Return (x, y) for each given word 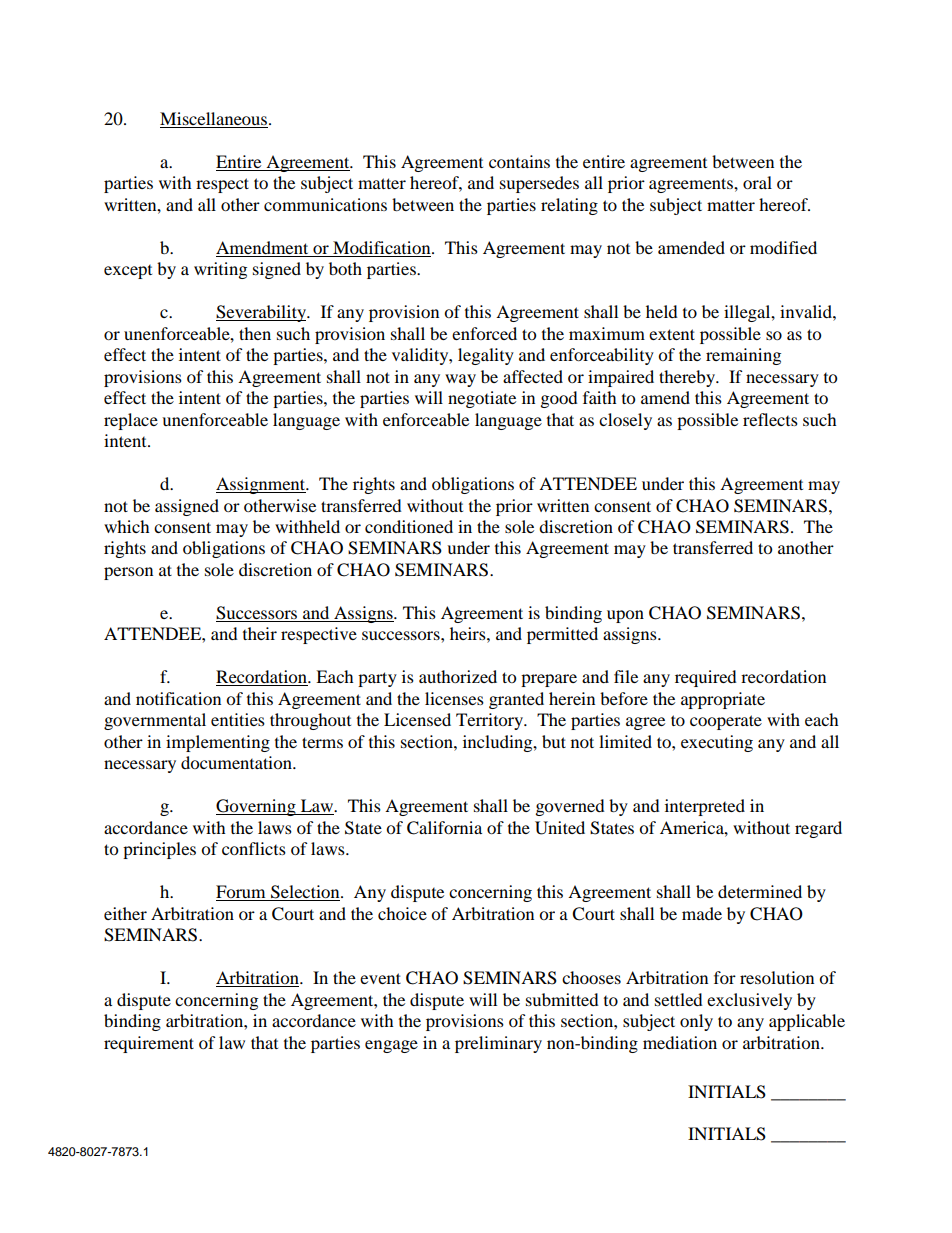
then (255, 333)
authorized (458, 676)
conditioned (409, 526)
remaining (743, 356)
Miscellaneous (215, 118)
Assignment (262, 485)
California (444, 828)
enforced (484, 333)
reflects (770, 419)
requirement (149, 1044)
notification (178, 698)
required (706, 678)
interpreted (705, 807)
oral (757, 182)
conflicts (254, 848)
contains (519, 161)
